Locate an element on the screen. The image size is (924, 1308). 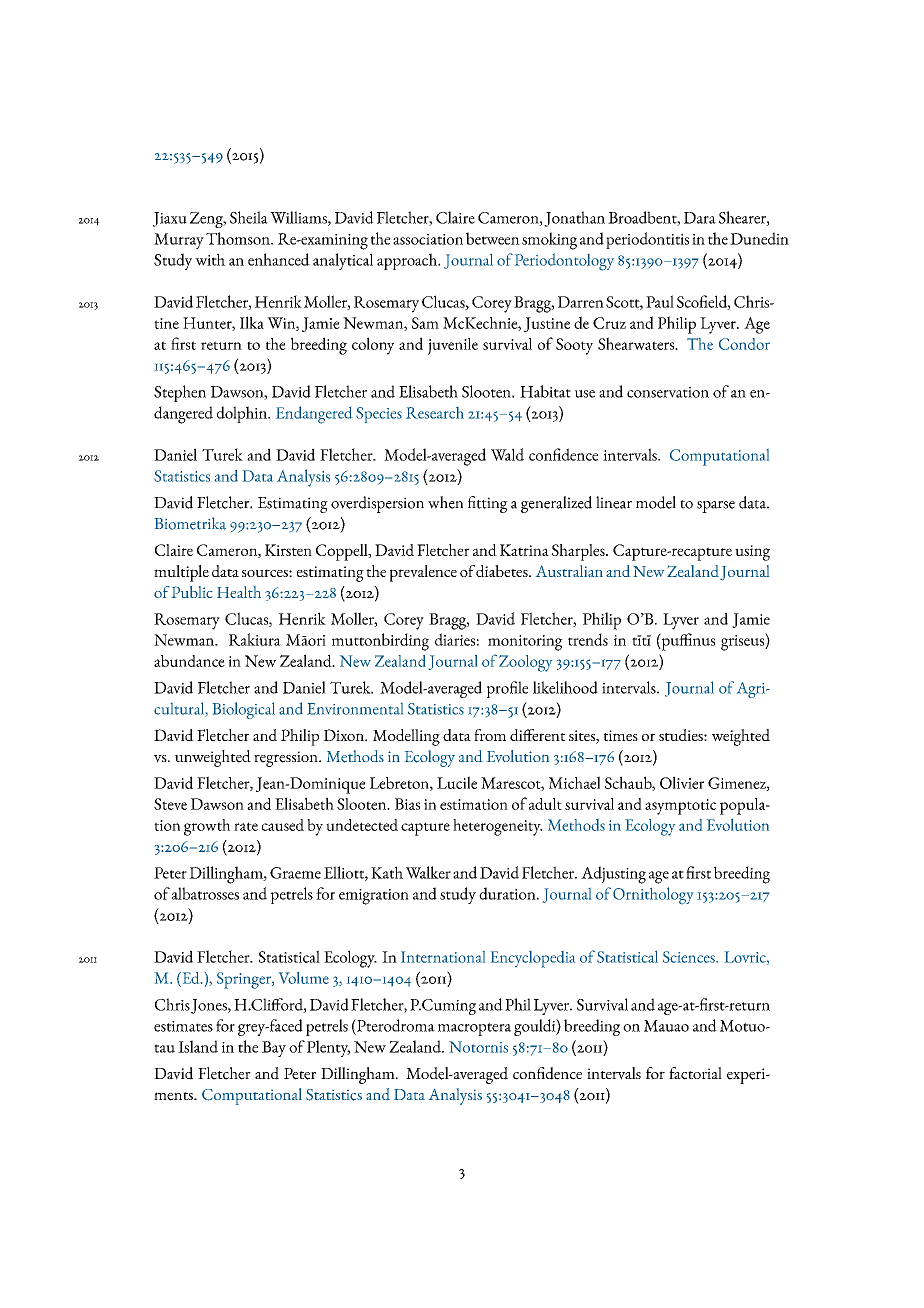
when is located at coordinates (445, 502).
